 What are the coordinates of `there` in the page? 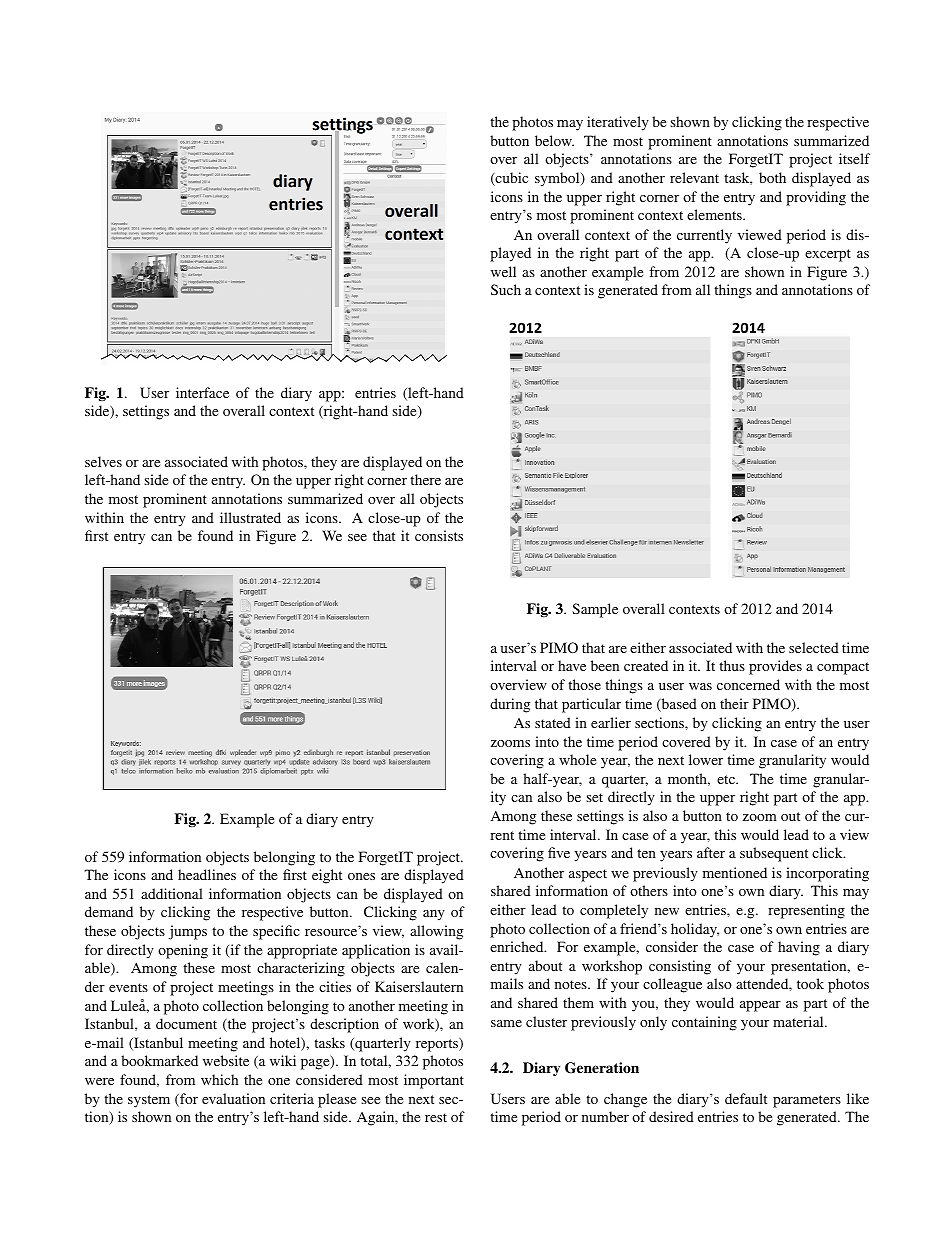 It's located at (425, 479).
